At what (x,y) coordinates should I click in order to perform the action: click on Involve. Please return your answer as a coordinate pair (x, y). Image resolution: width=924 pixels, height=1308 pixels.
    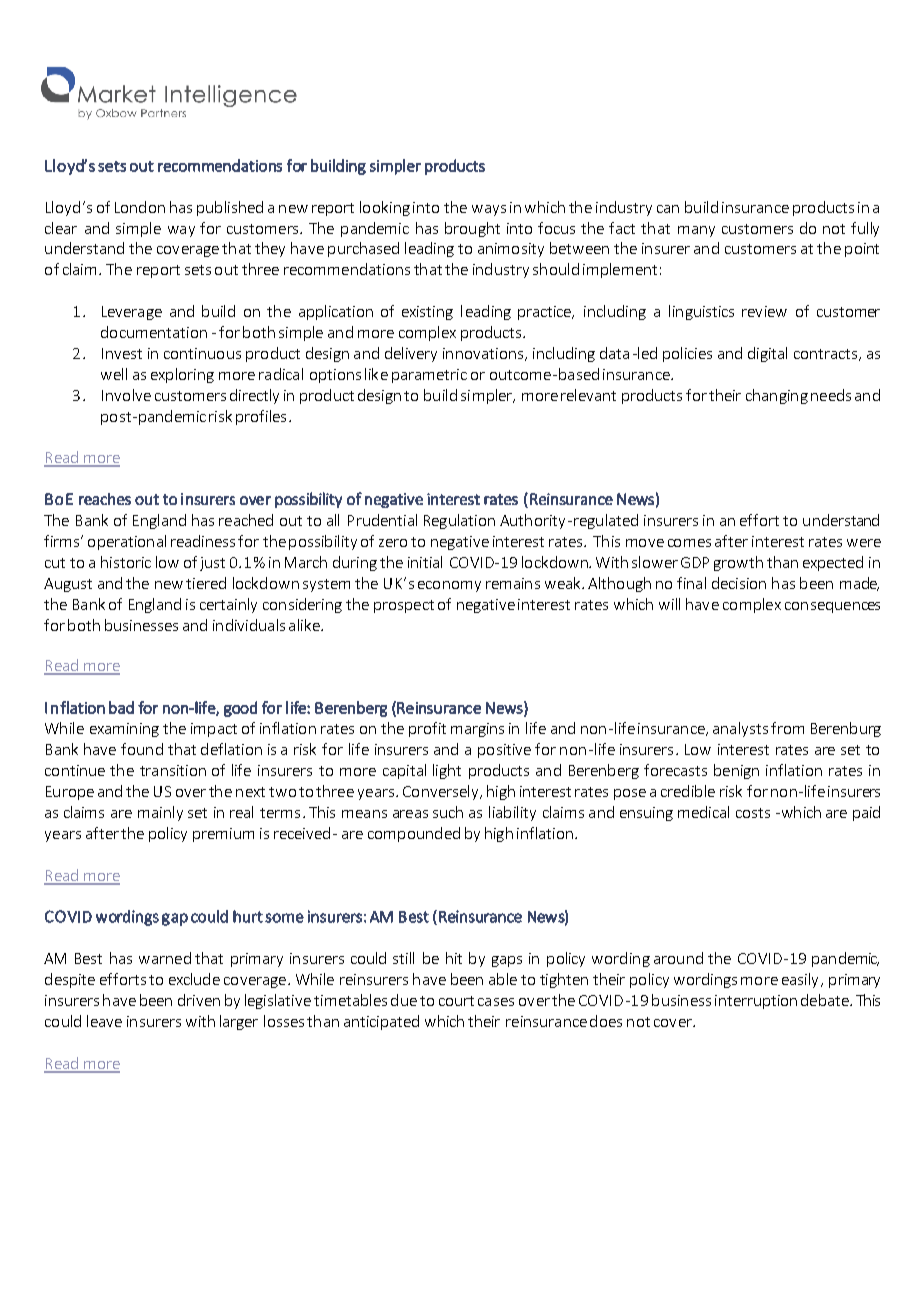
    Looking at the image, I should click on (126, 395).
